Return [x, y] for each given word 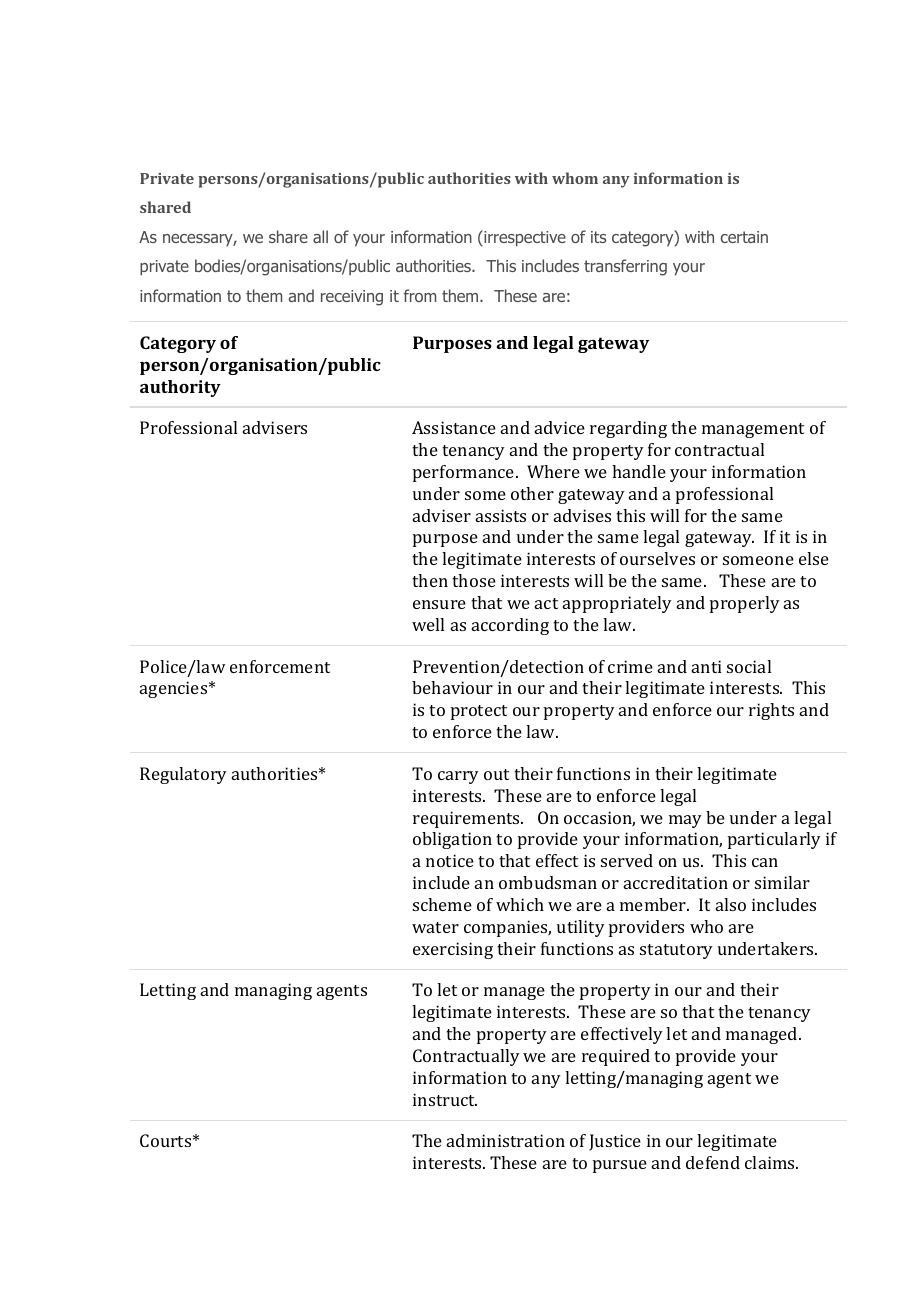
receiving [352, 298]
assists [501, 515]
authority [180, 388]
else [814, 558]
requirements [467, 819]
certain [744, 237]
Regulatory [183, 775]
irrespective [524, 238]
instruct [445, 1099]
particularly [774, 840]
